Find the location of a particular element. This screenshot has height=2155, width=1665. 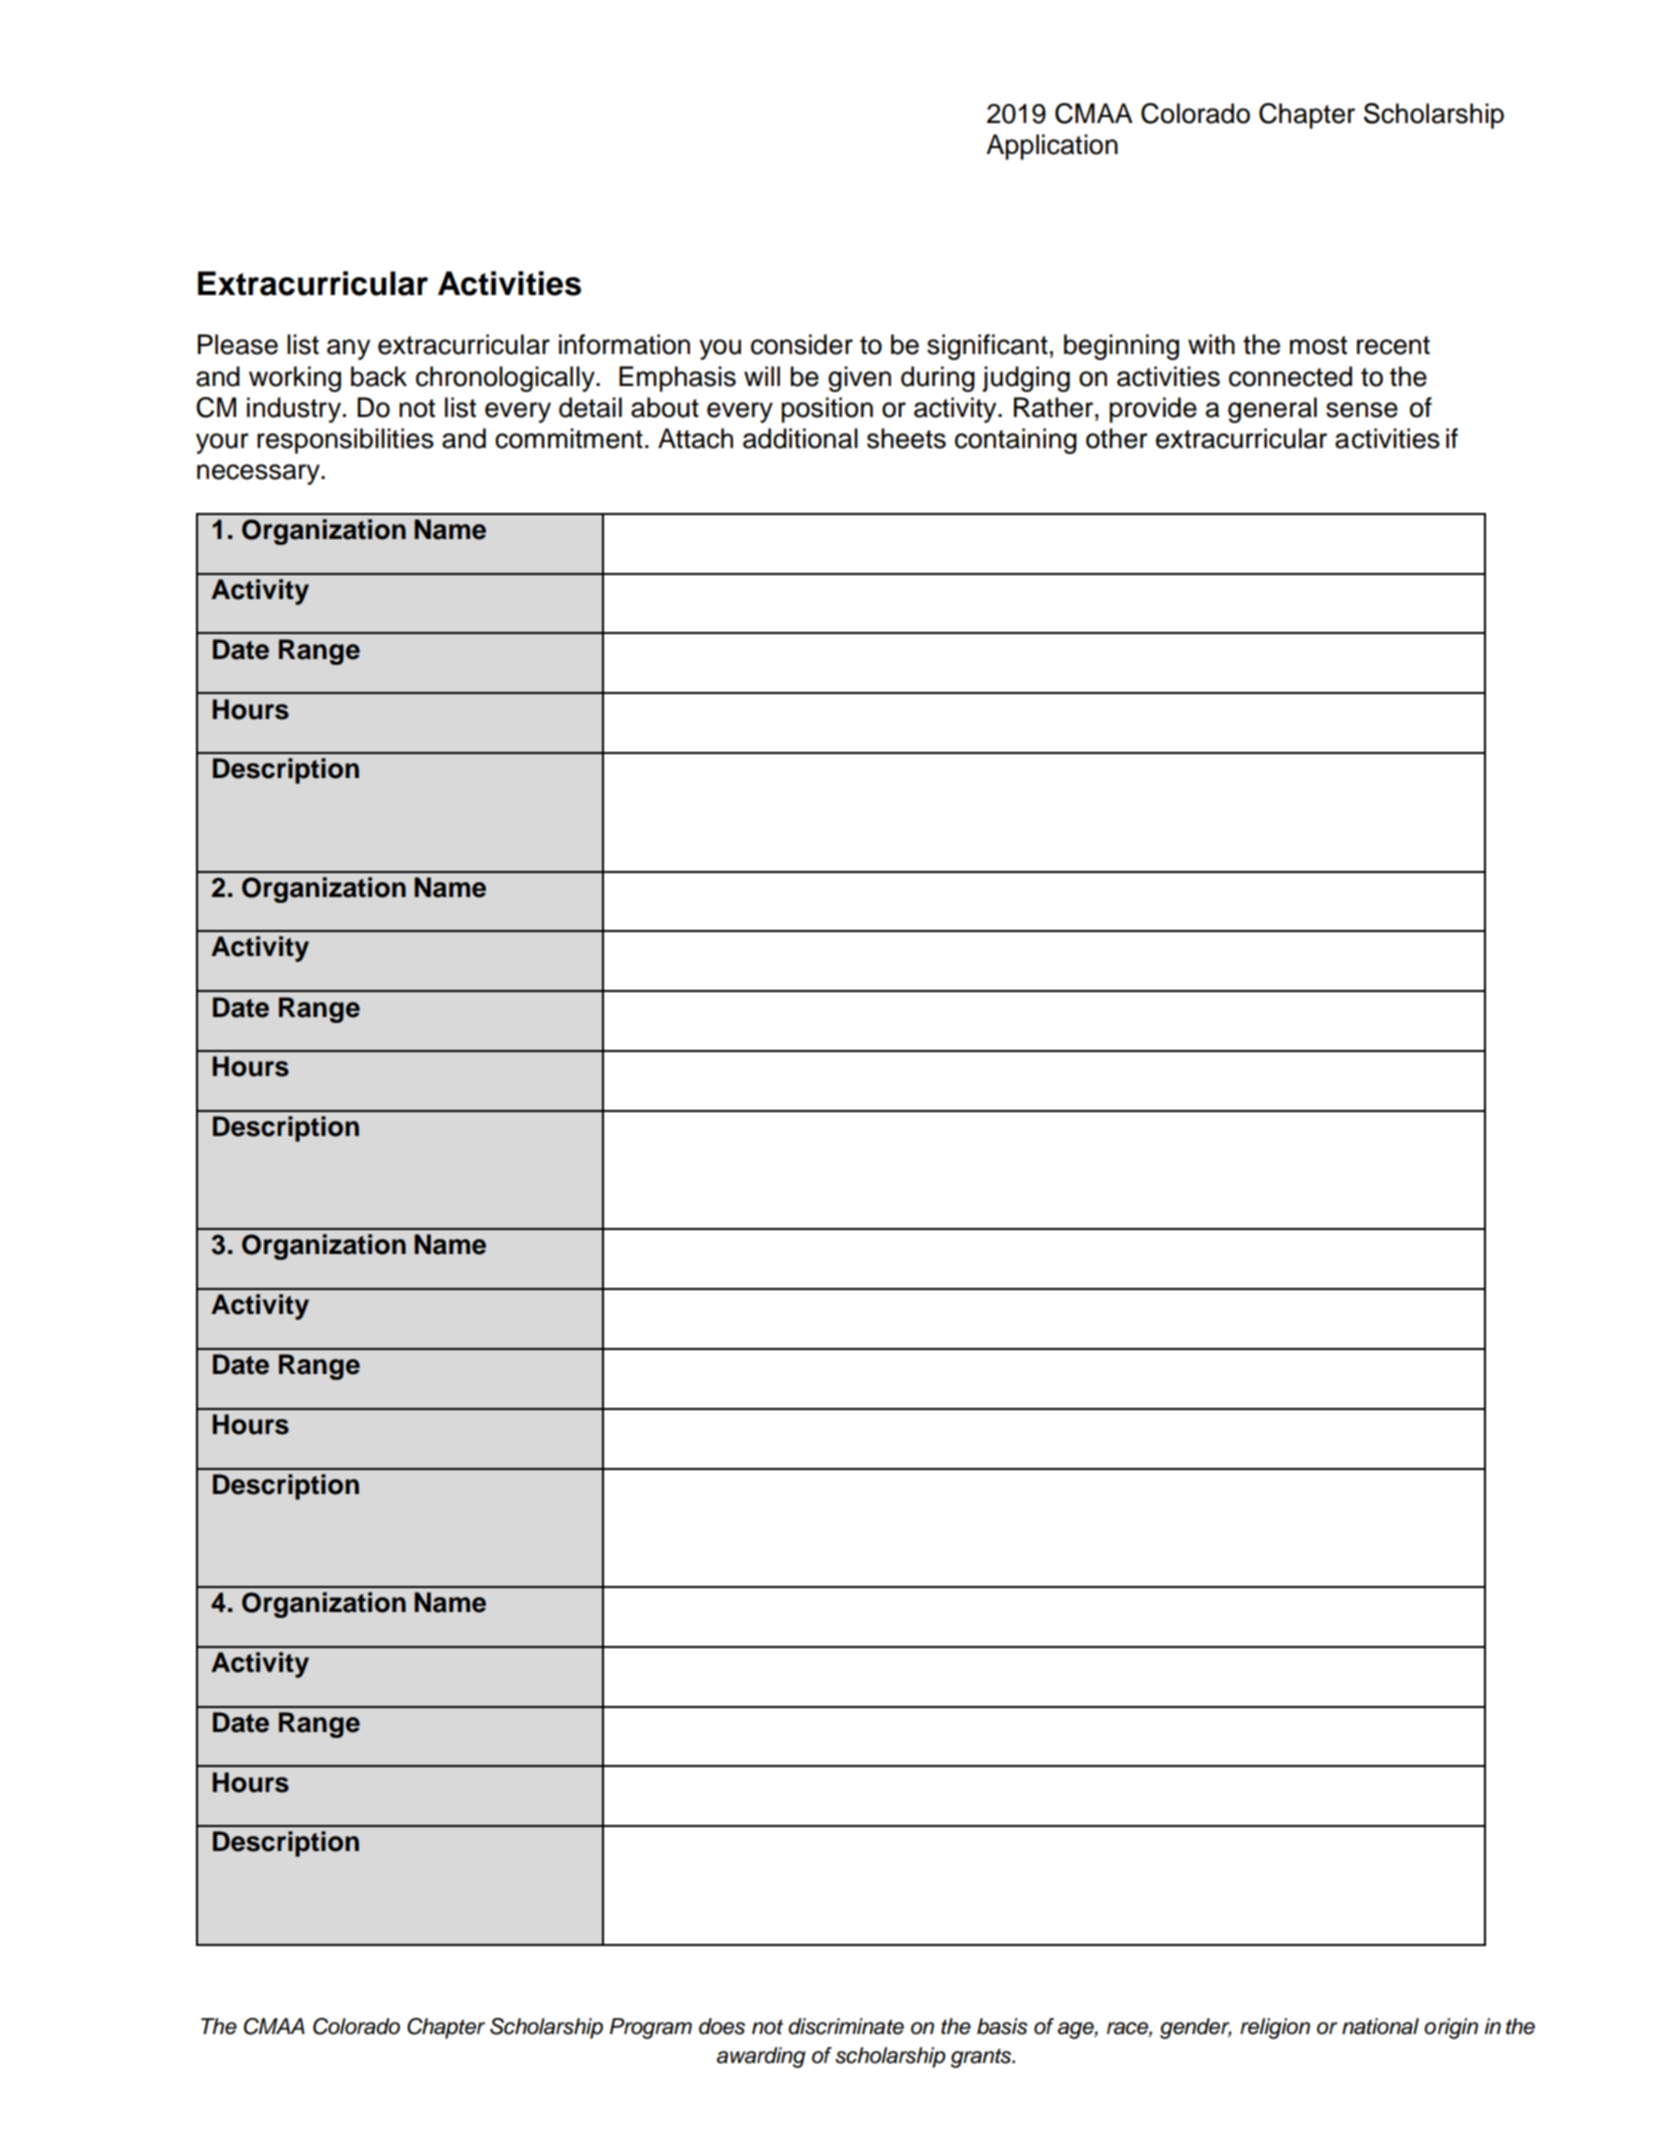

responsibilities is located at coordinates (345, 441).
